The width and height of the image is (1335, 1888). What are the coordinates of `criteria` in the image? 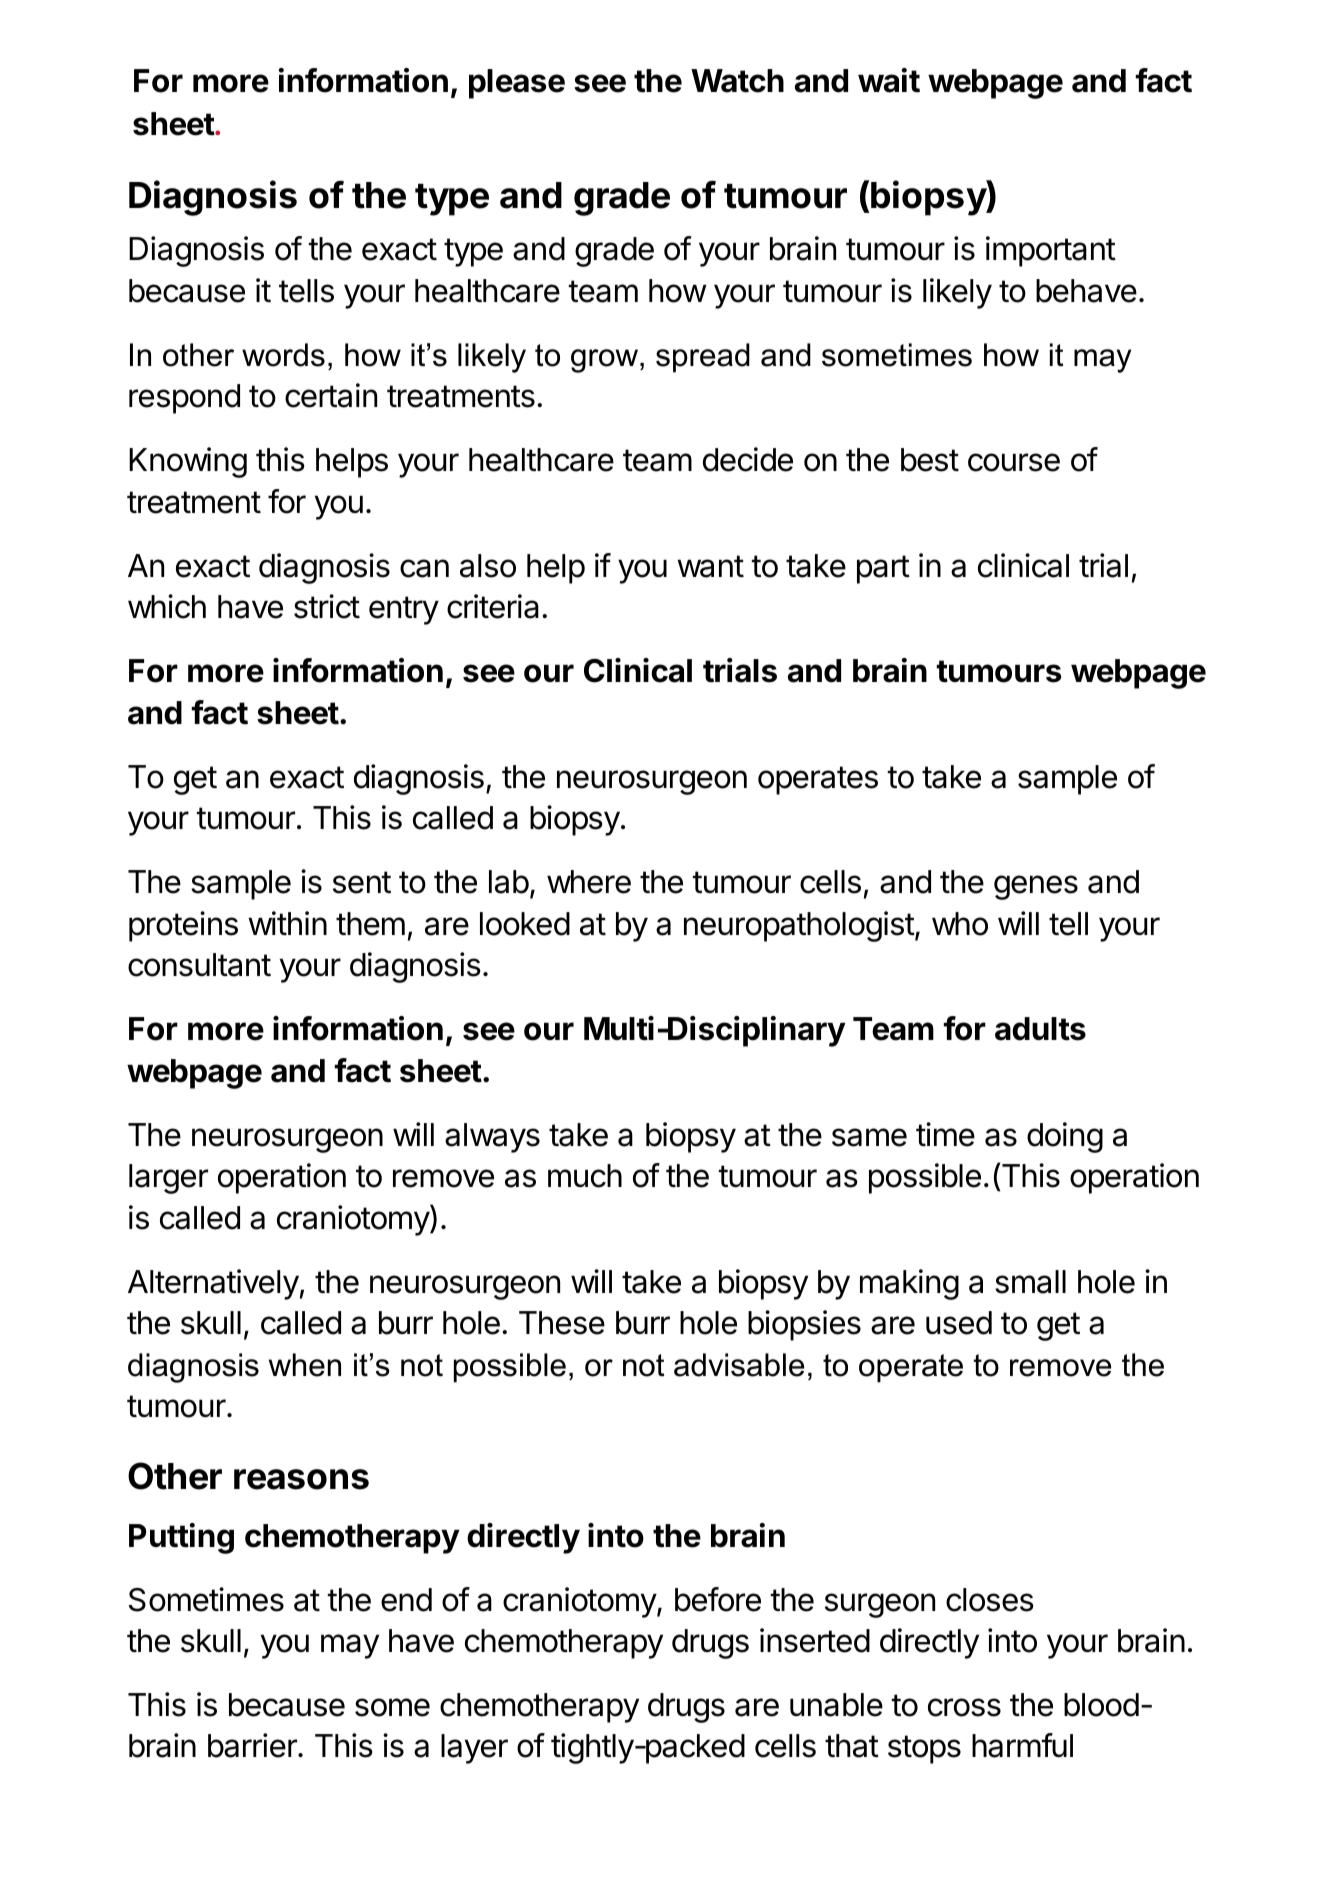 It's located at (493, 606).
